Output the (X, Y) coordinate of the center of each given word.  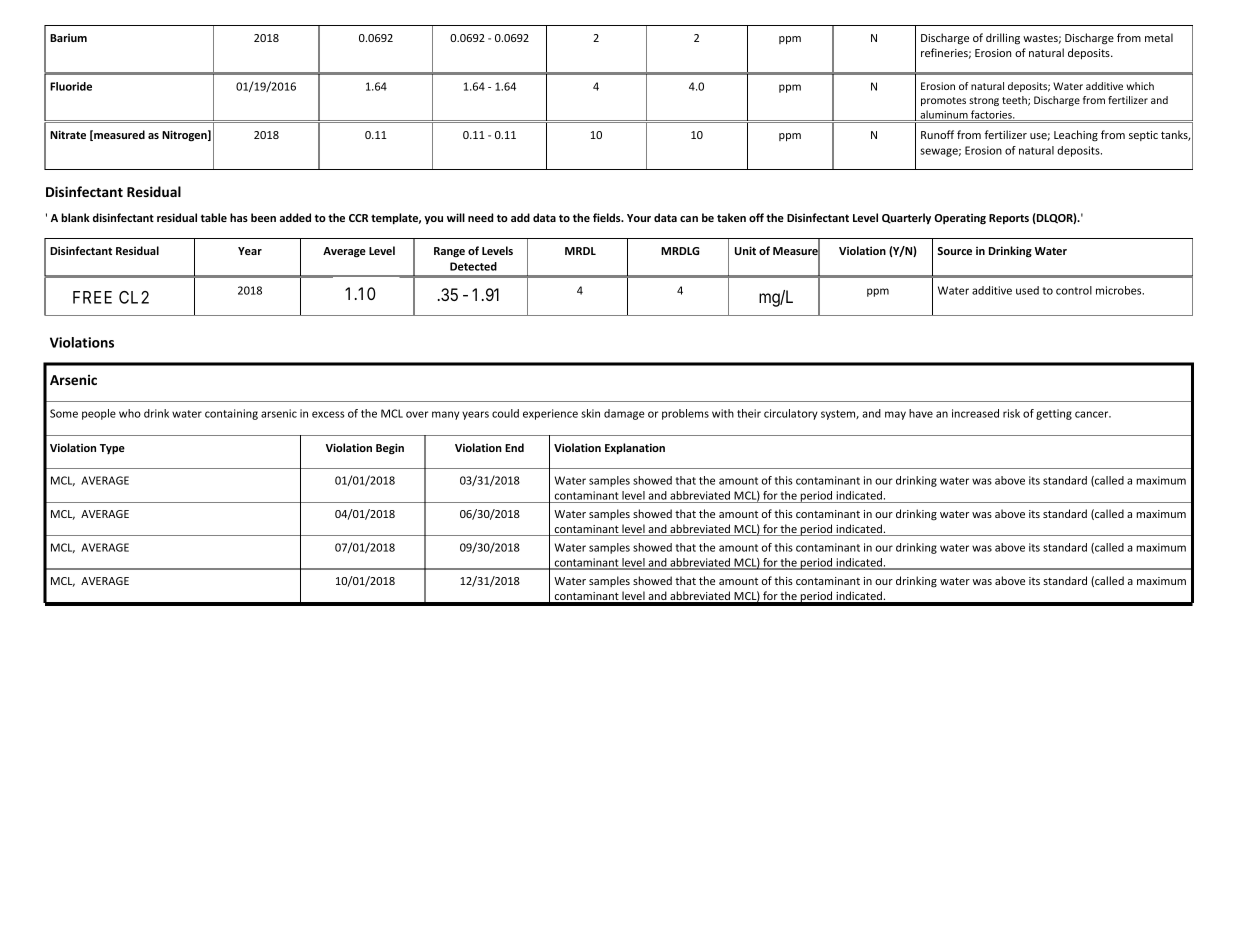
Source (955, 251)
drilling (1003, 39)
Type (112, 449)
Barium (68, 38)
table (214, 217)
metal (1159, 37)
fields (608, 217)
